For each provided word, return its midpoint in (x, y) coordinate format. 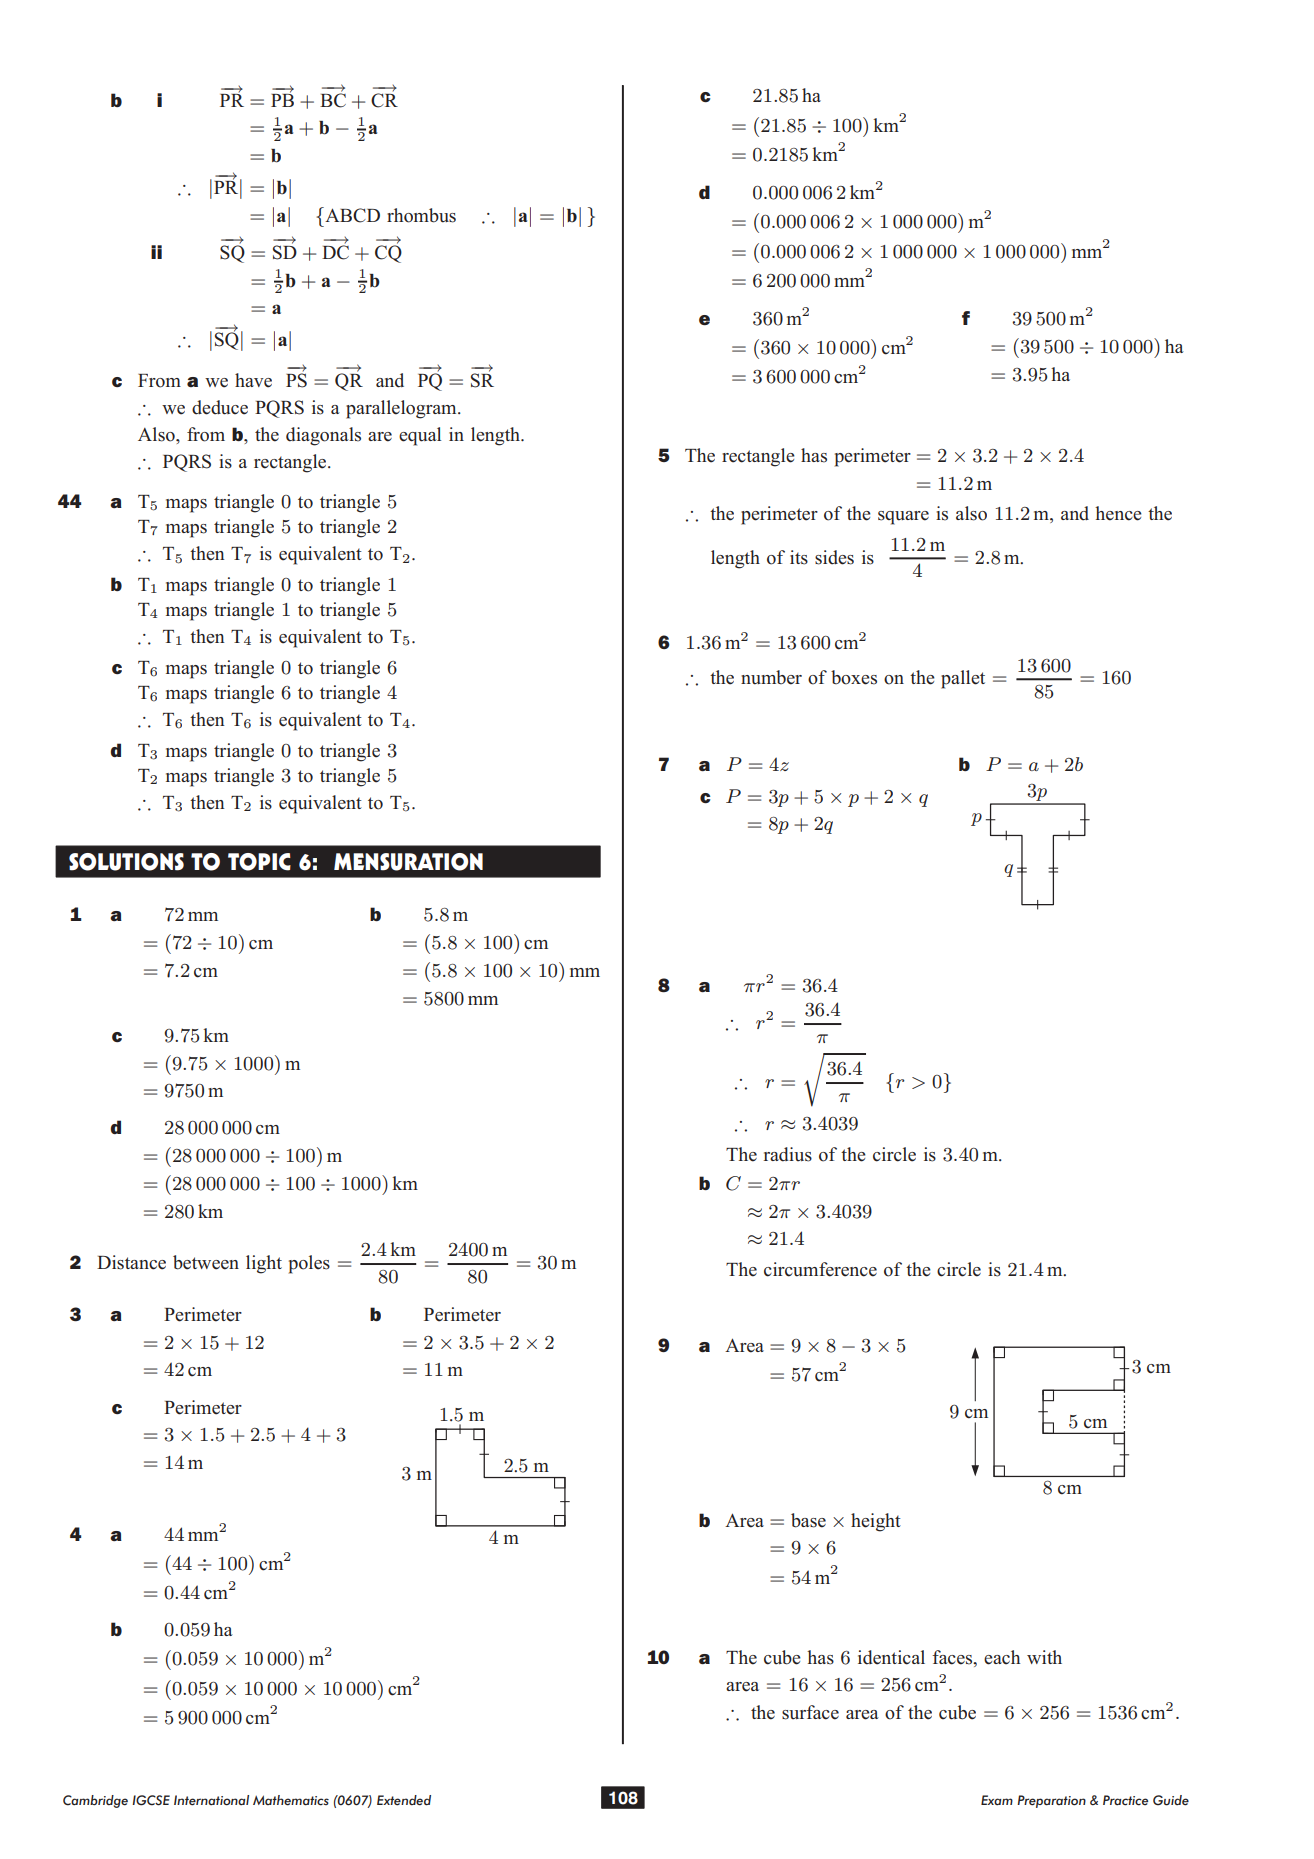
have (253, 380)
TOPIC (259, 862)
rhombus (421, 215)
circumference (820, 1269)
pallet (963, 679)
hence (1118, 513)
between (206, 1262)
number (771, 677)
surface (810, 1712)
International (211, 1800)
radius (788, 1154)
